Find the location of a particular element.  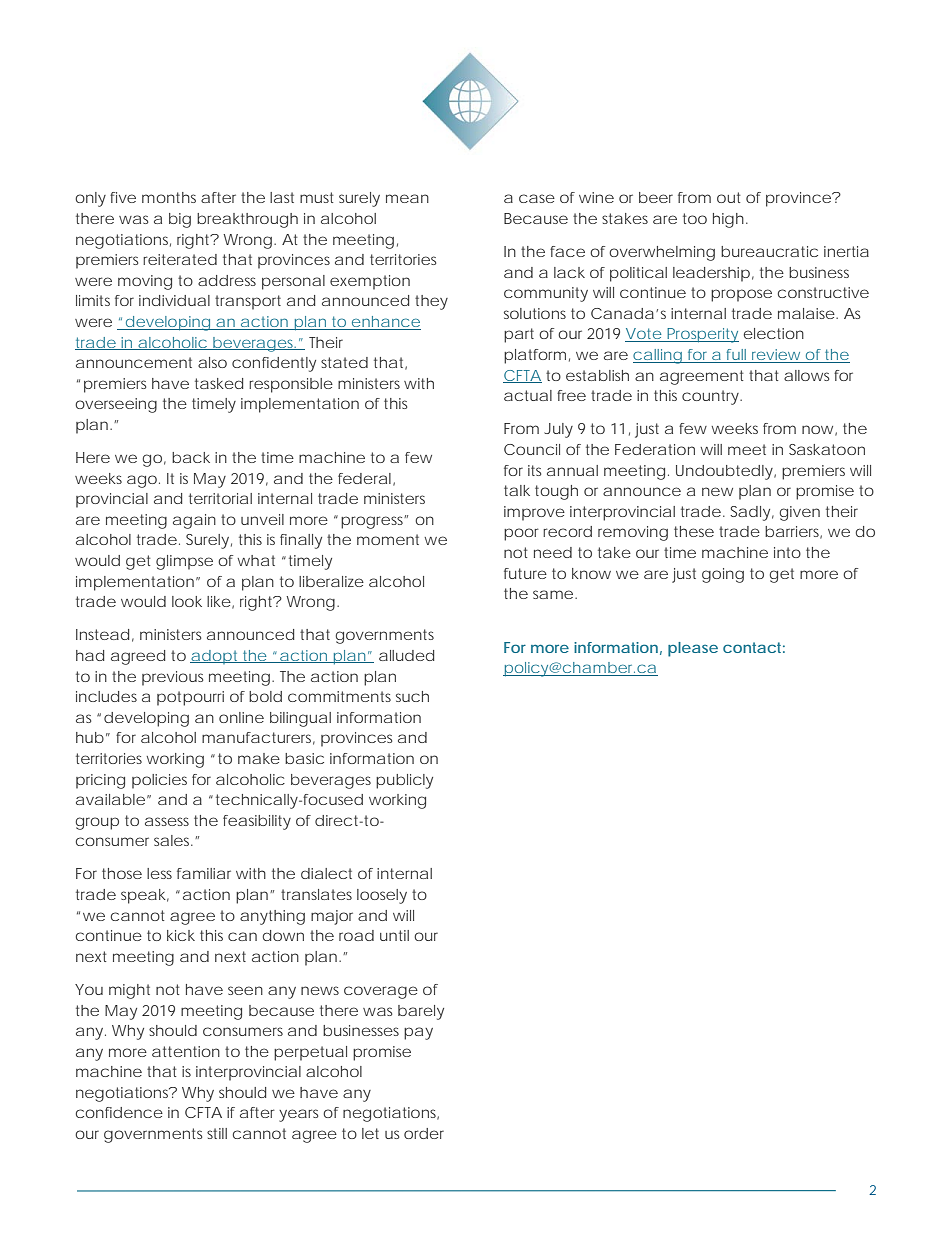

previous is located at coordinates (172, 678).
